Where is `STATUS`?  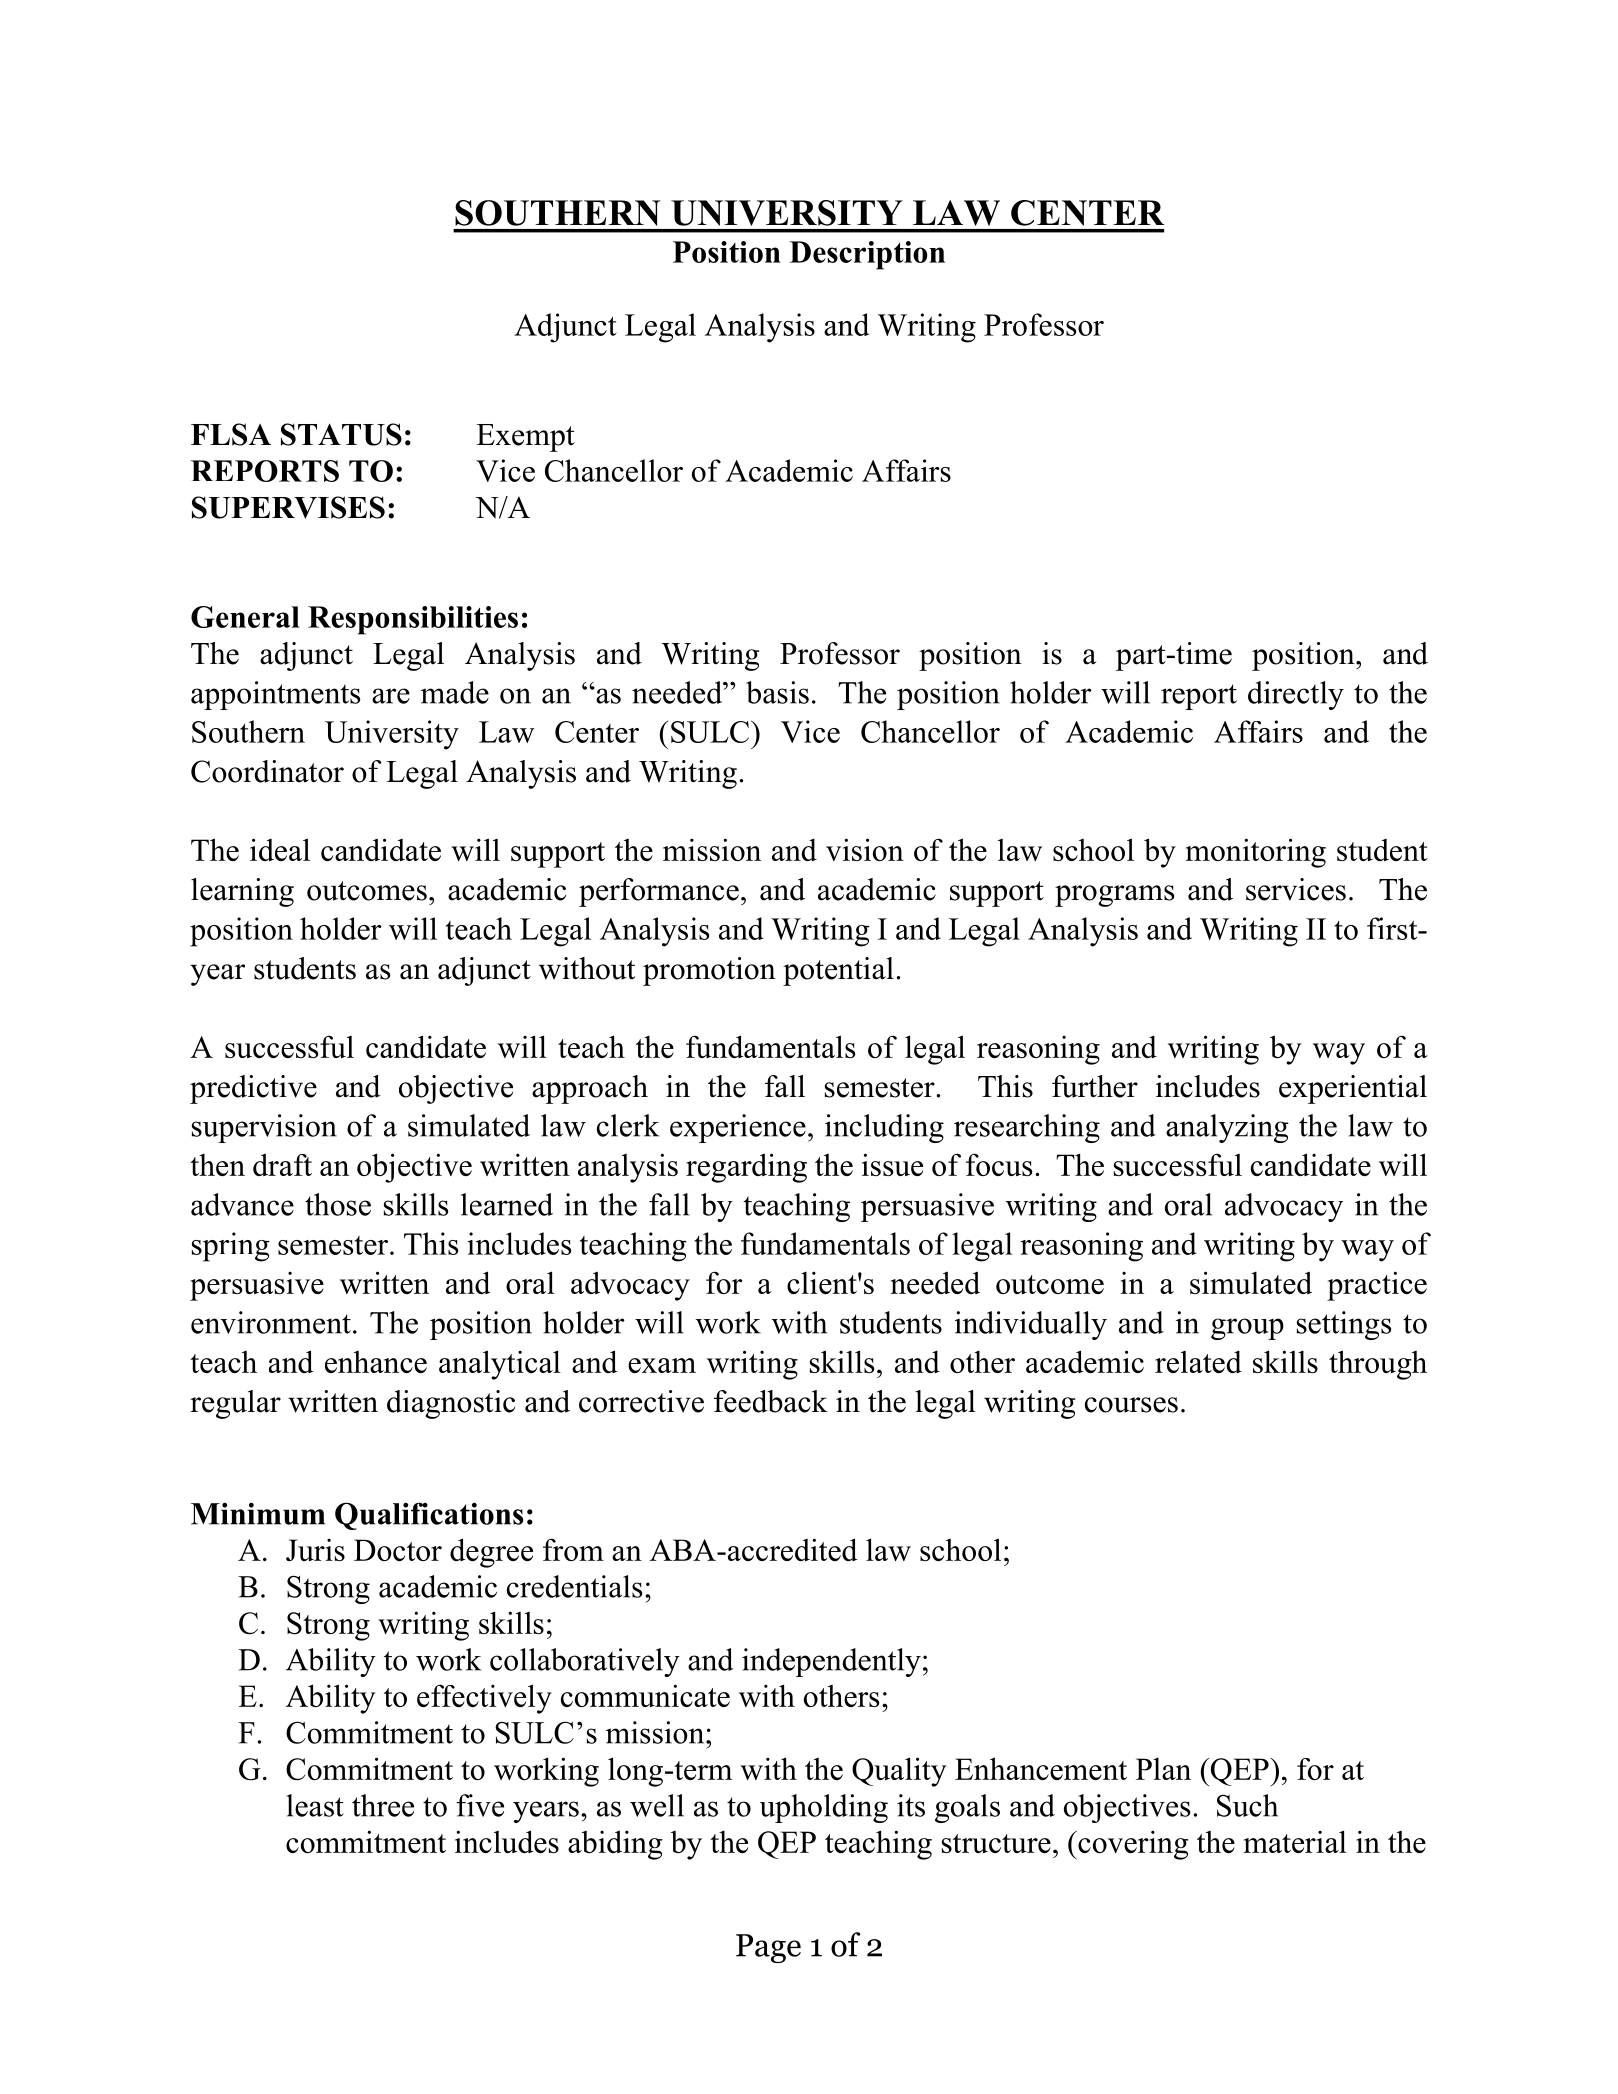 STATUS is located at coordinates (341, 434).
